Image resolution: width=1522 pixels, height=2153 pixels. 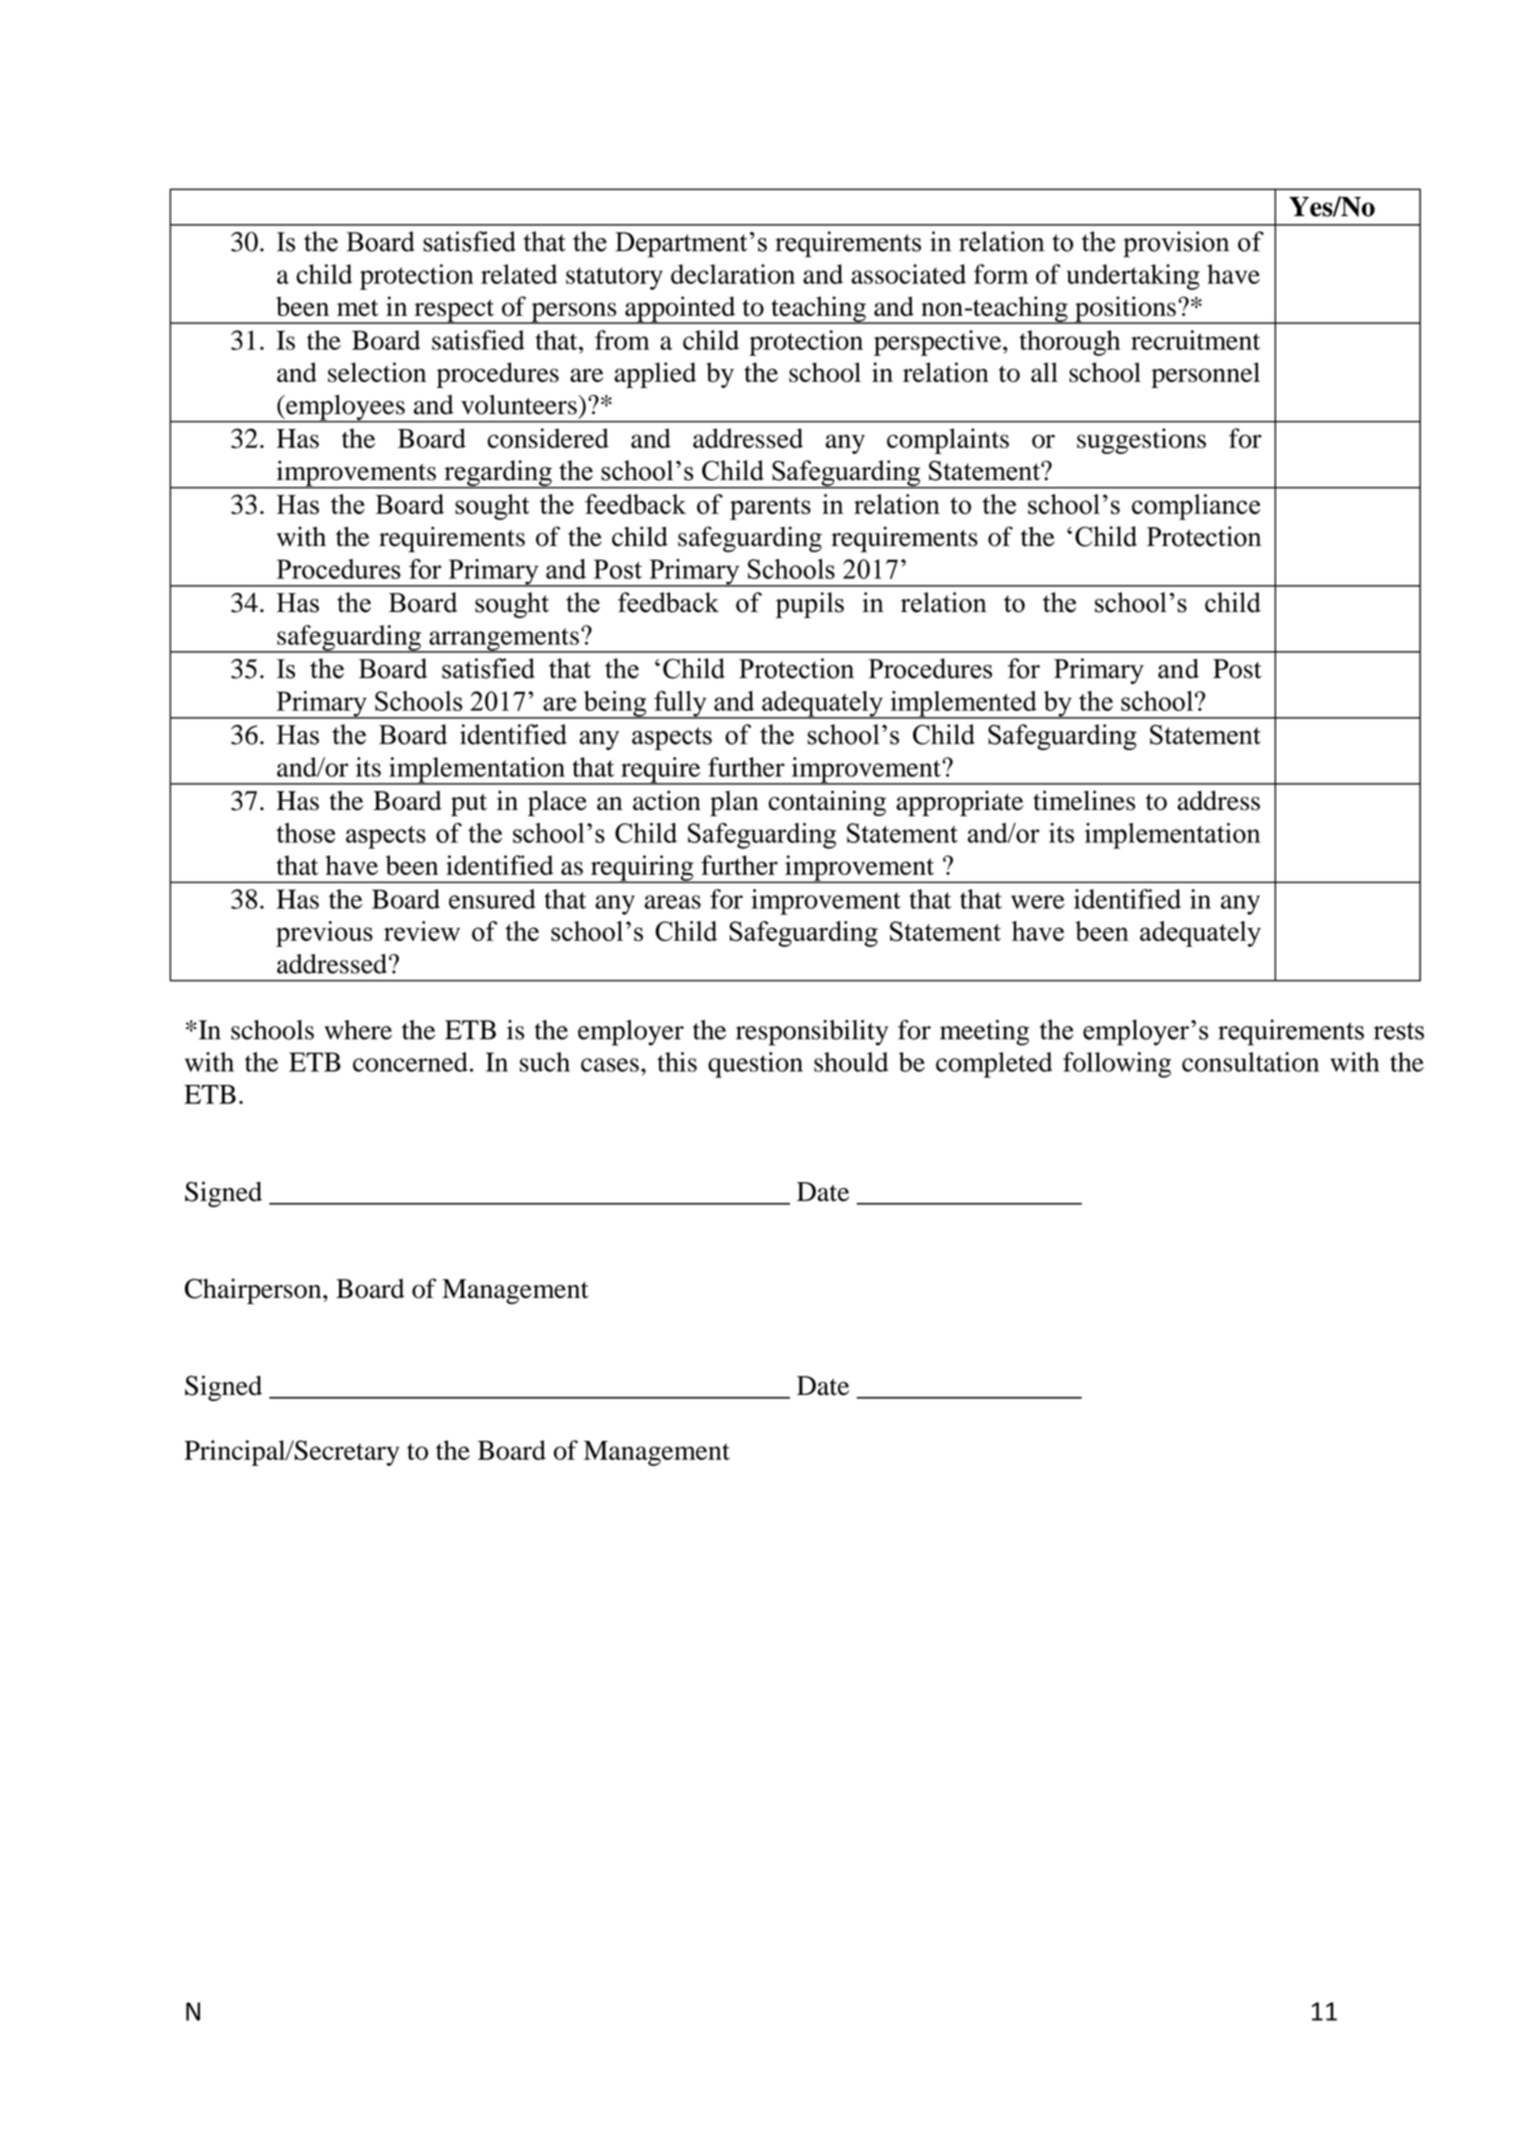 What do you see at coordinates (504, 640) in the screenshot?
I see `arrangements` at bounding box center [504, 640].
